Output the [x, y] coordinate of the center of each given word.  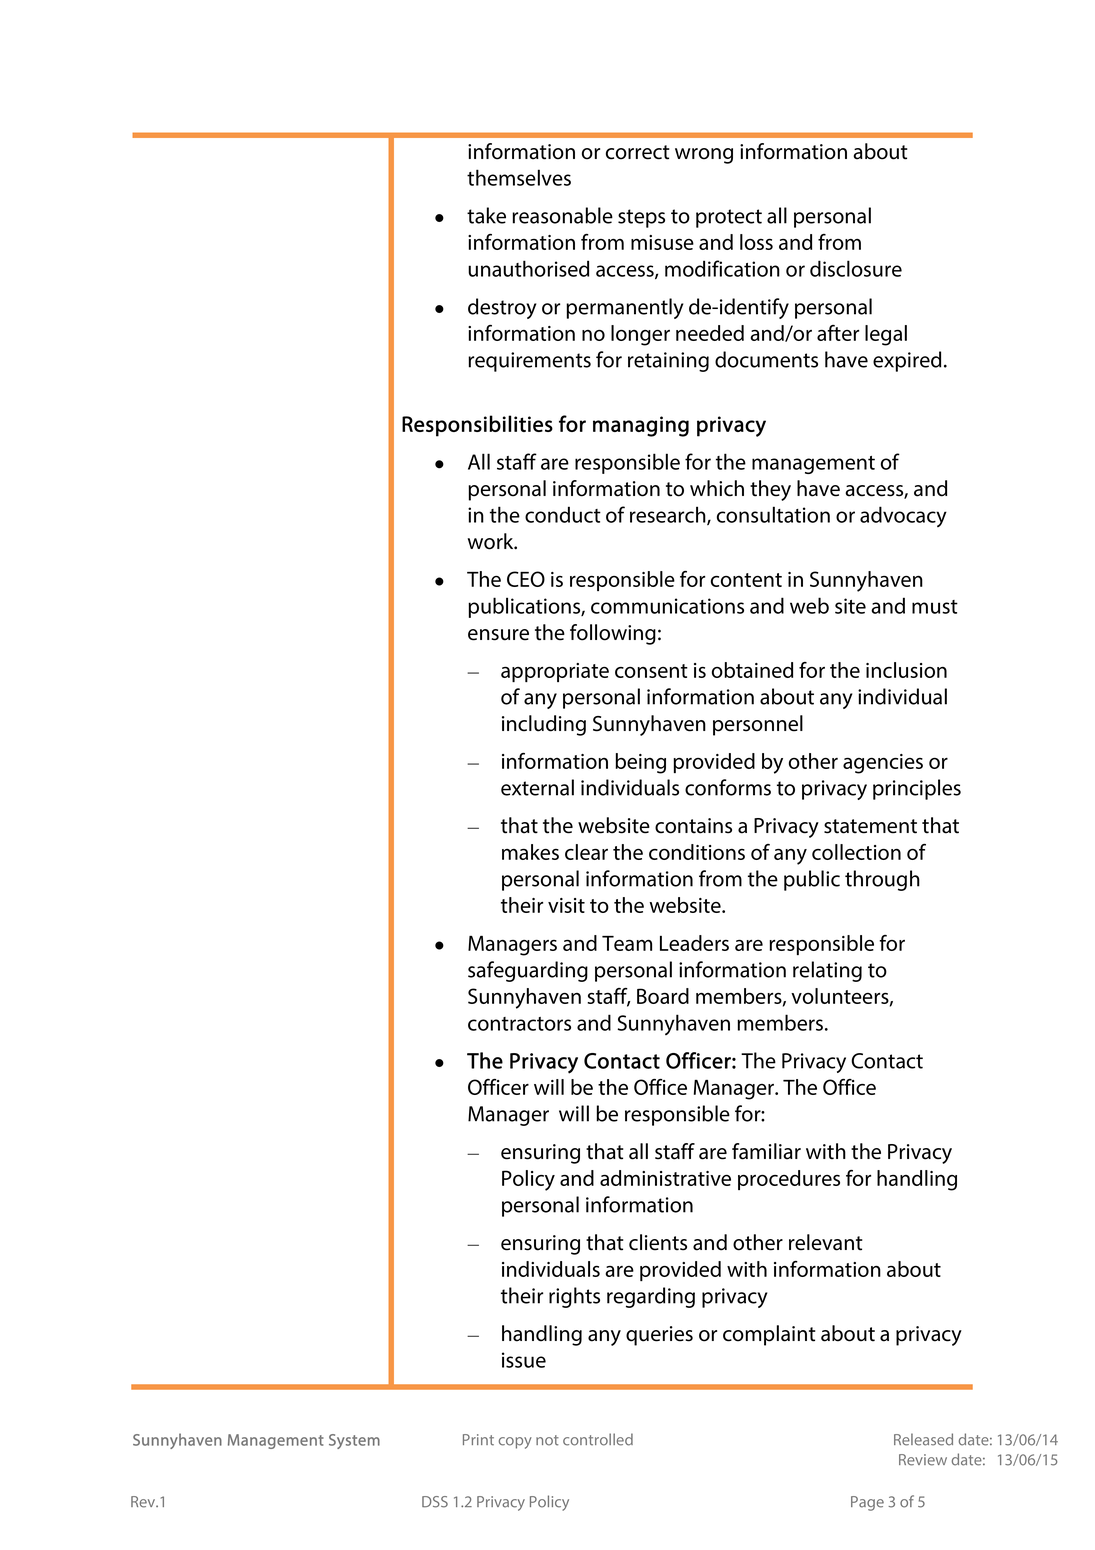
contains [693, 826]
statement [870, 826]
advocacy [903, 516]
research [669, 515]
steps [641, 218]
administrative [665, 1178]
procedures [789, 1180]
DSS [435, 1502]
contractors [519, 1024]
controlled [598, 1439]
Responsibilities [477, 426]
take [486, 215]
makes [530, 852]
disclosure [856, 268]
